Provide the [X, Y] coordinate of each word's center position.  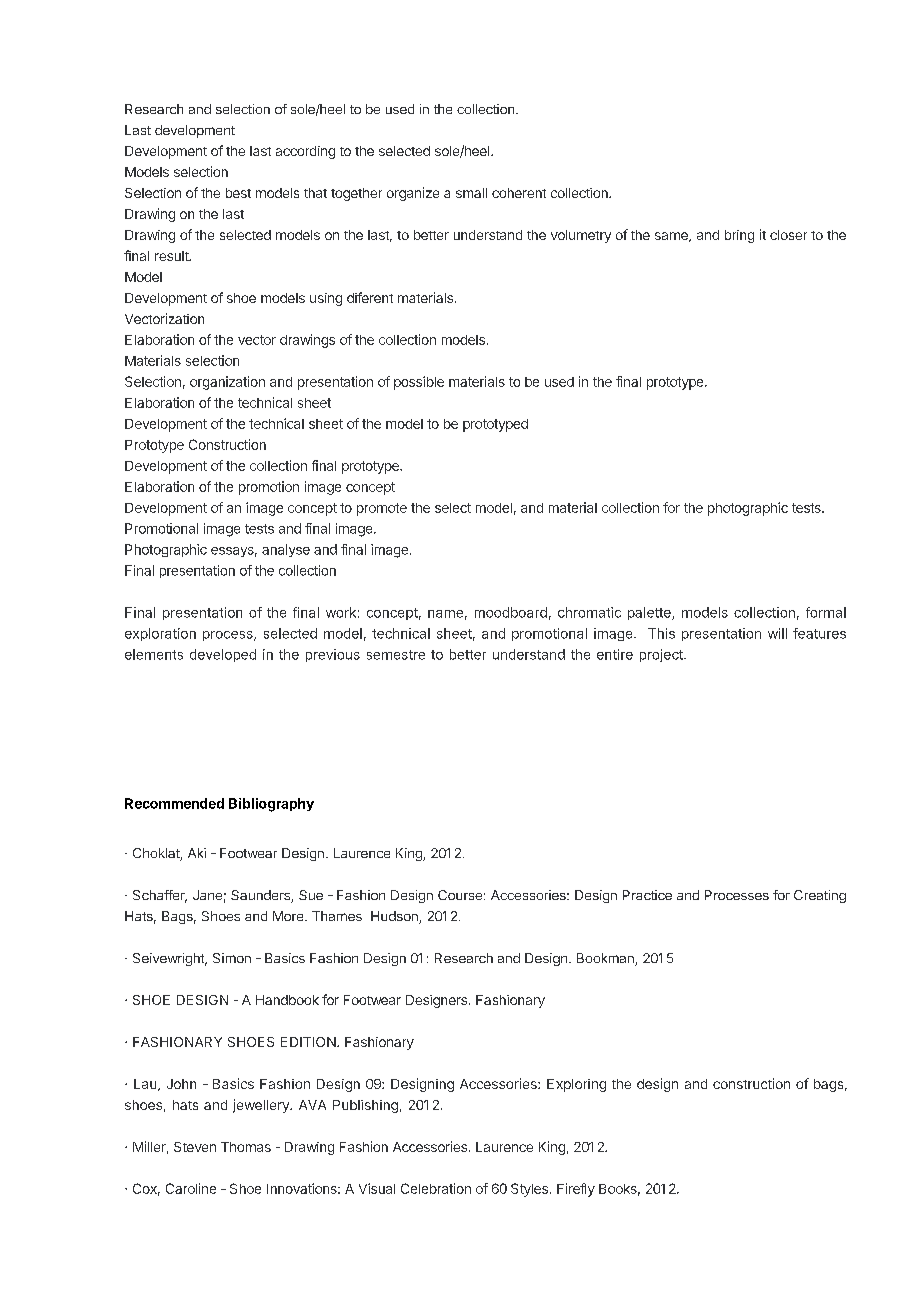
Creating [820, 896]
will [777, 633]
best [238, 193]
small [471, 193]
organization [227, 383]
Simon [232, 958]
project [662, 655]
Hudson [395, 917]
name [445, 614]
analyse [286, 550]
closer [788, 235]
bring [739, 236]
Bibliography [271, 805]
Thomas [246, 1147]
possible [419, 383]
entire [615, 654]
